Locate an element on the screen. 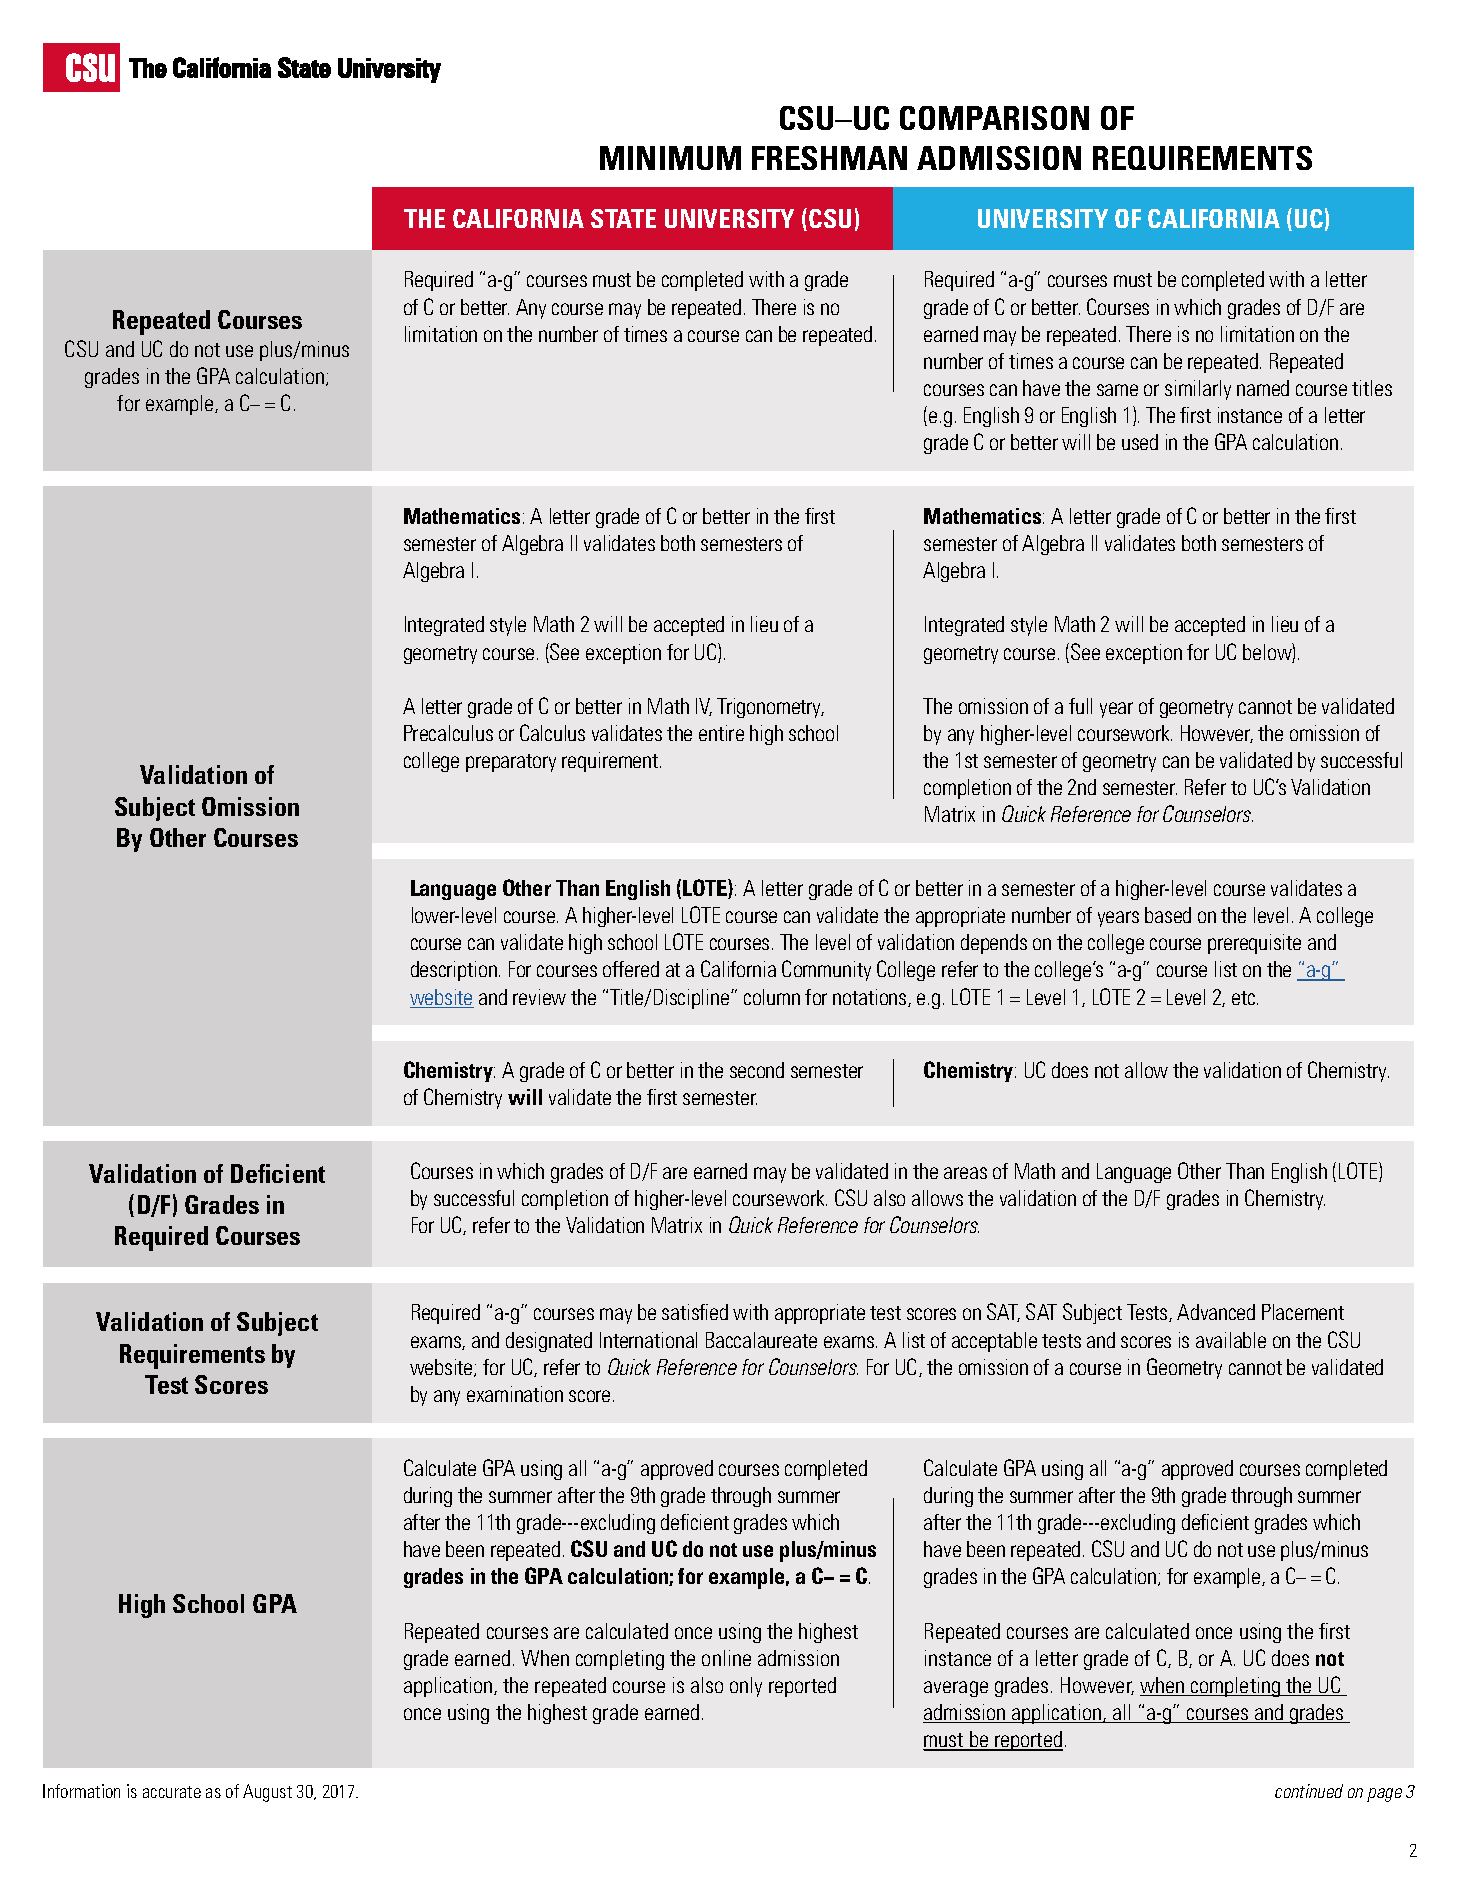 The image size is (1457, 1886). prerequisite is located at coordinates (1254, 944).
